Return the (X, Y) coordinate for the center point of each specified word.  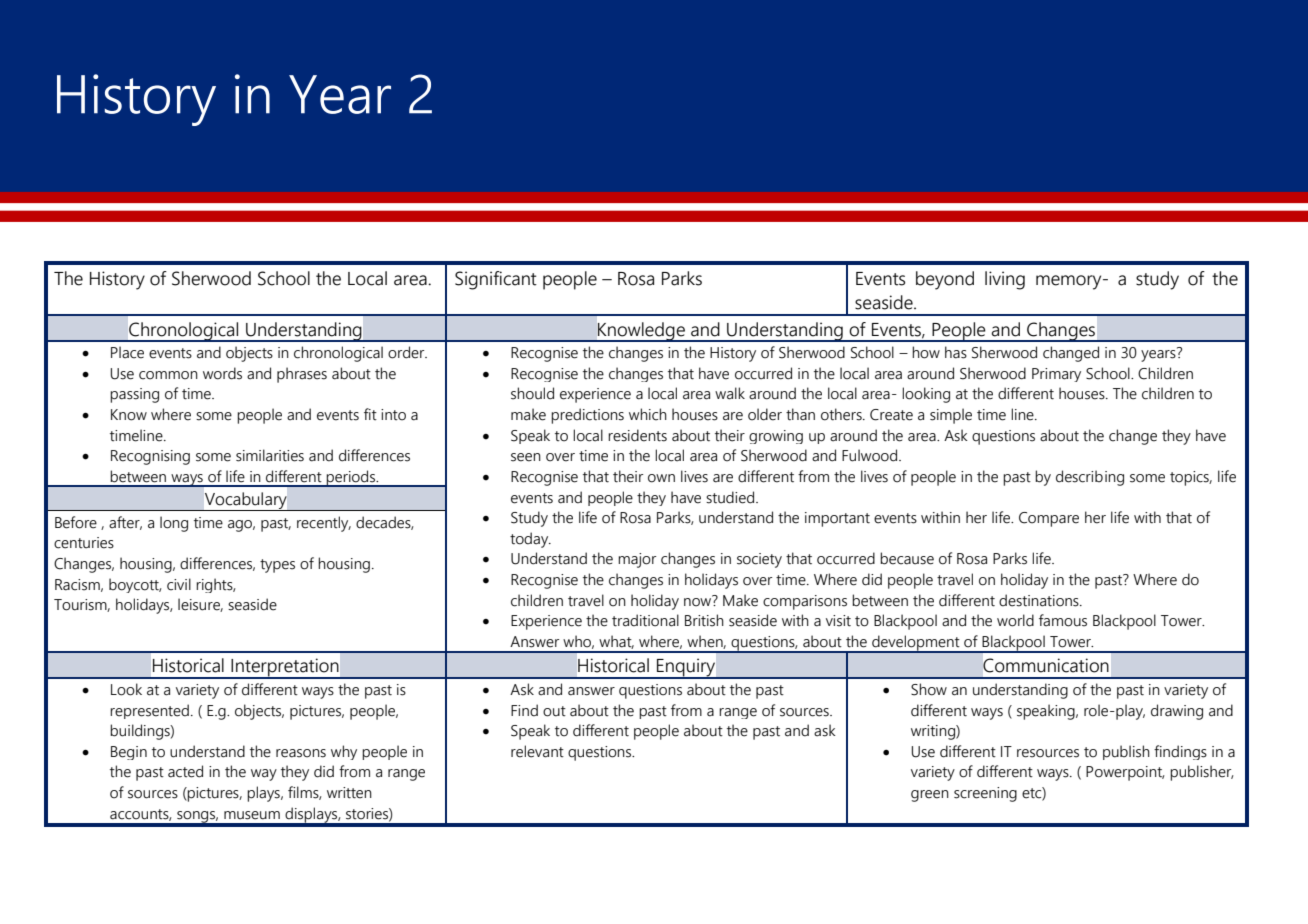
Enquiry (686, 668)
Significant (496, 280)
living (1005, 280)
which (648, 414)
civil (179, 584)
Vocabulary (246, 501)
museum (252, 815)
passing (134, 395)
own (661, 478)
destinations (1040, 600)
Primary (1056, 375)
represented (149, 711)
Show (929, 689)
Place (127, 352)
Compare (1049, 519)
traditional (645, 620)
